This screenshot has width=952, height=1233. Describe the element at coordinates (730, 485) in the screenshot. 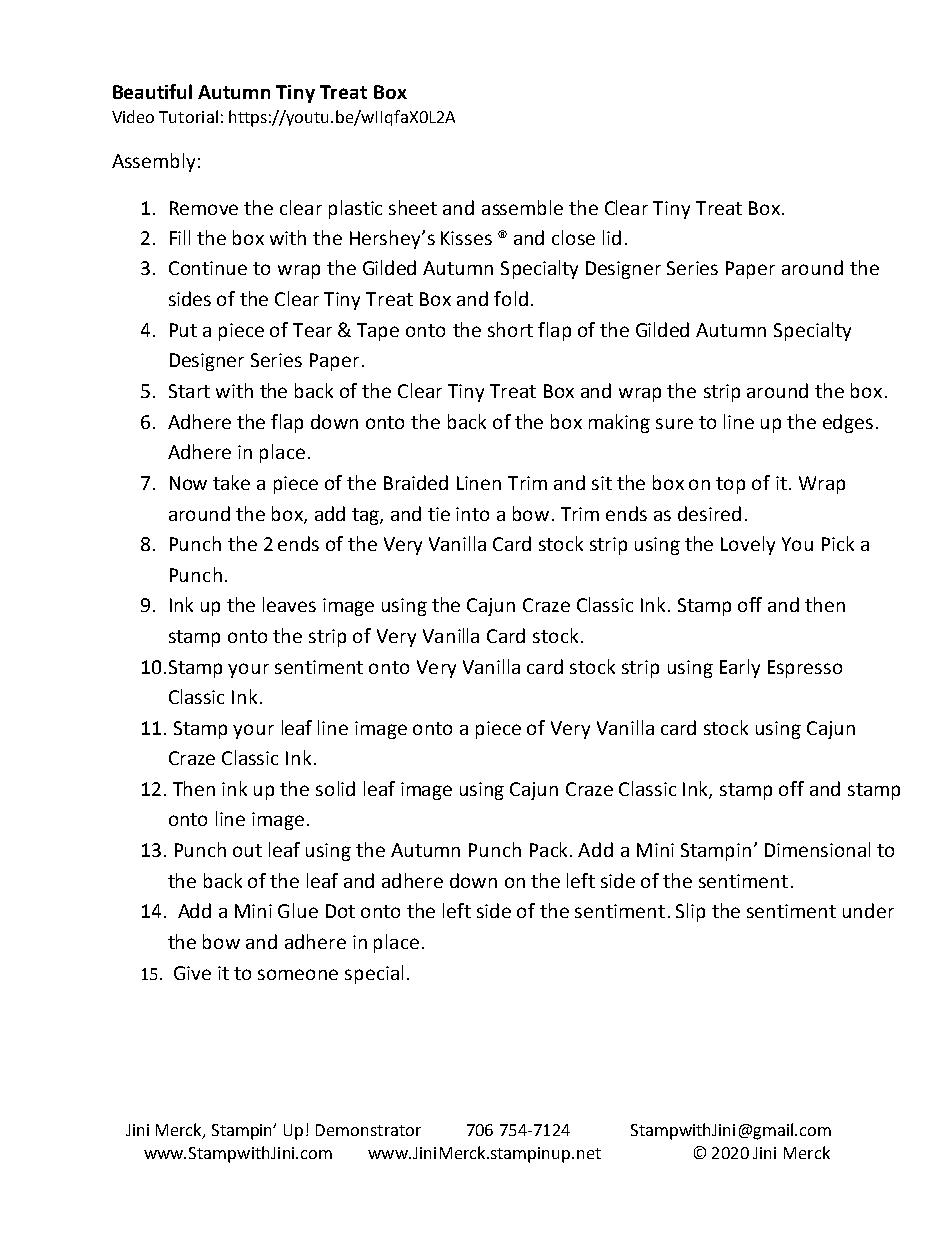

I see `top` at that location.
